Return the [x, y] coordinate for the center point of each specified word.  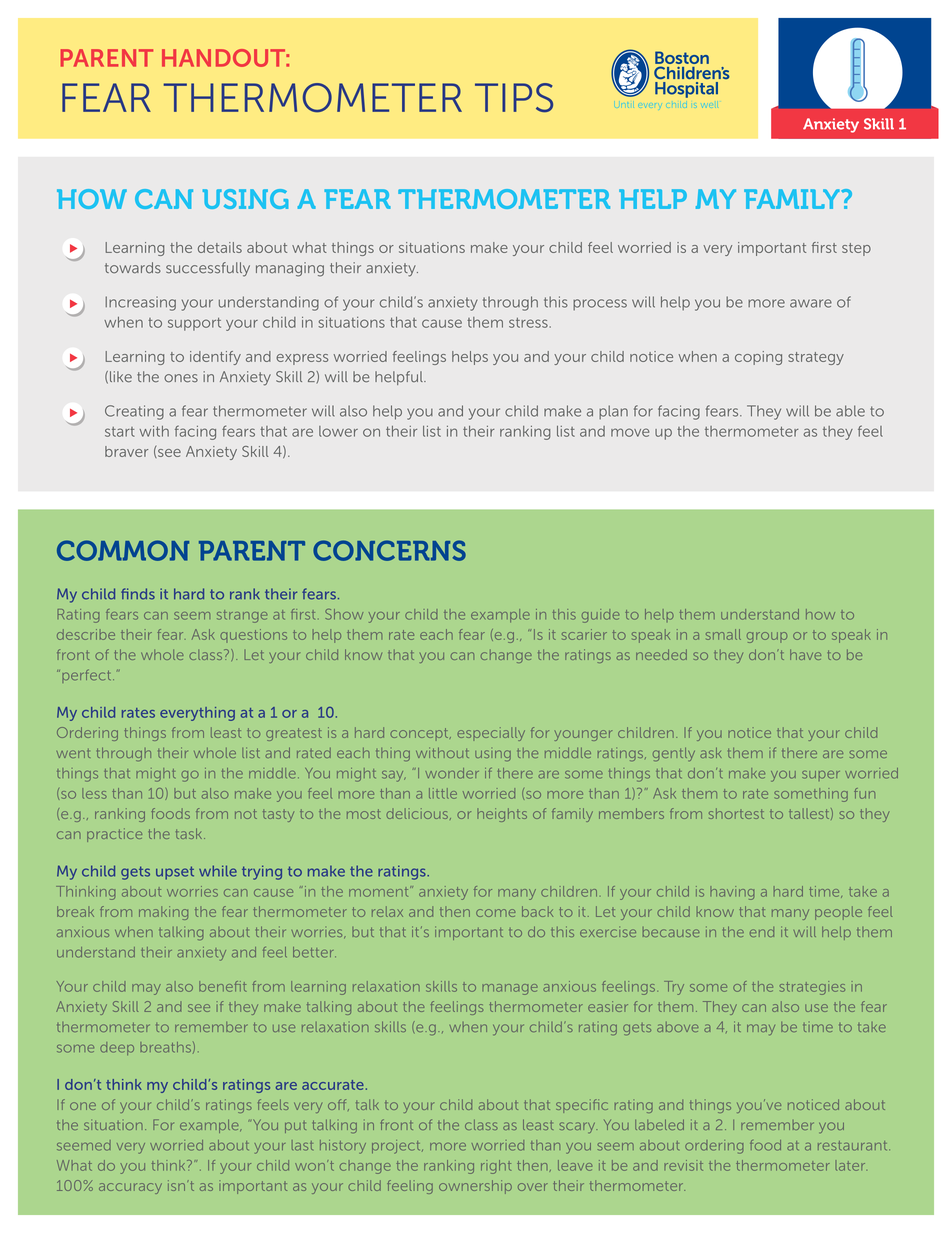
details [220, 247]
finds [138, 594]
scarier [584, 634]
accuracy [130, 1188]
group [767, 637]
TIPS [514, 97]
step [856, 249]
